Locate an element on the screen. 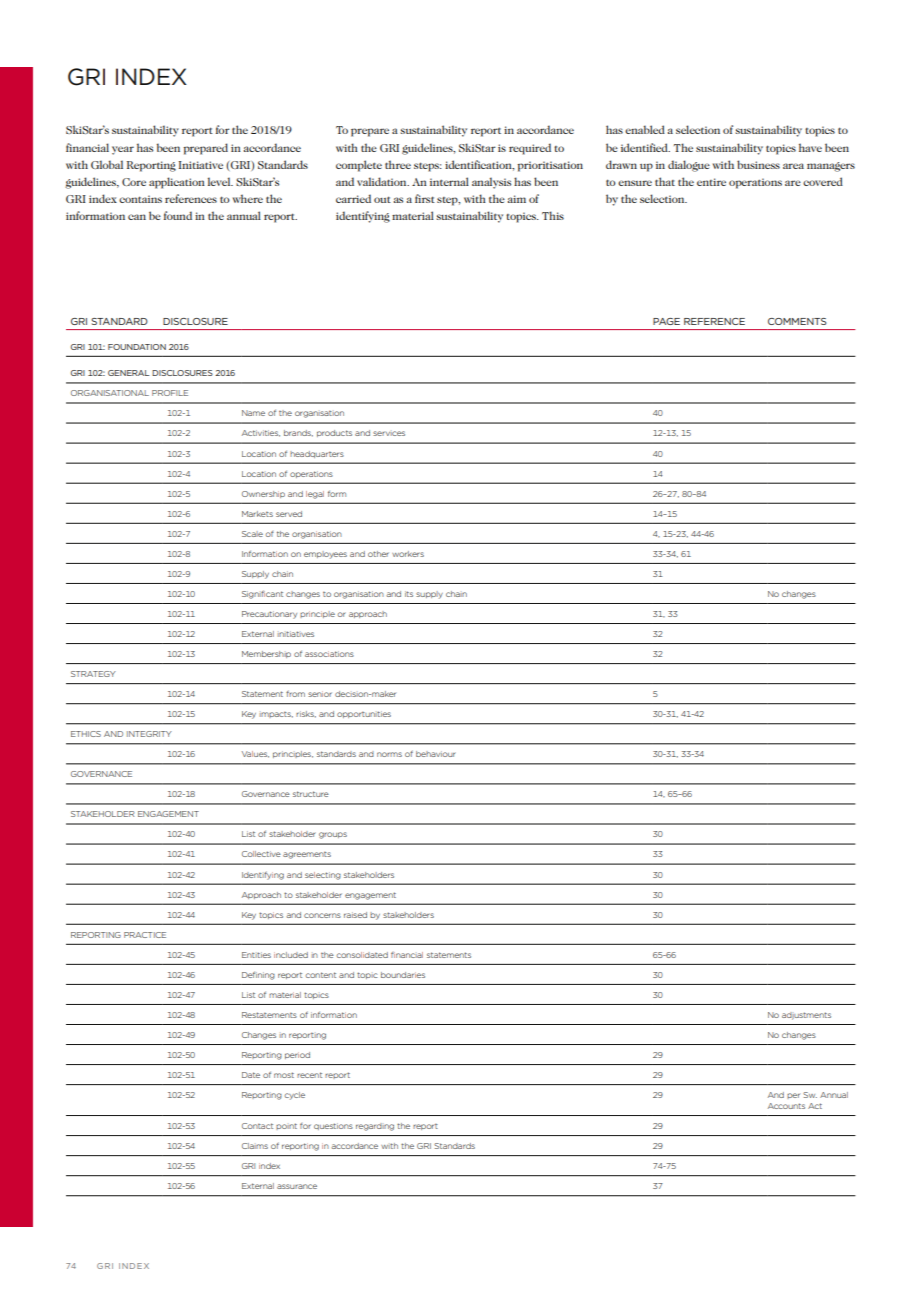 This screenshot has width=924, height=1308. Claims is located at coordinates (255, 1146).
